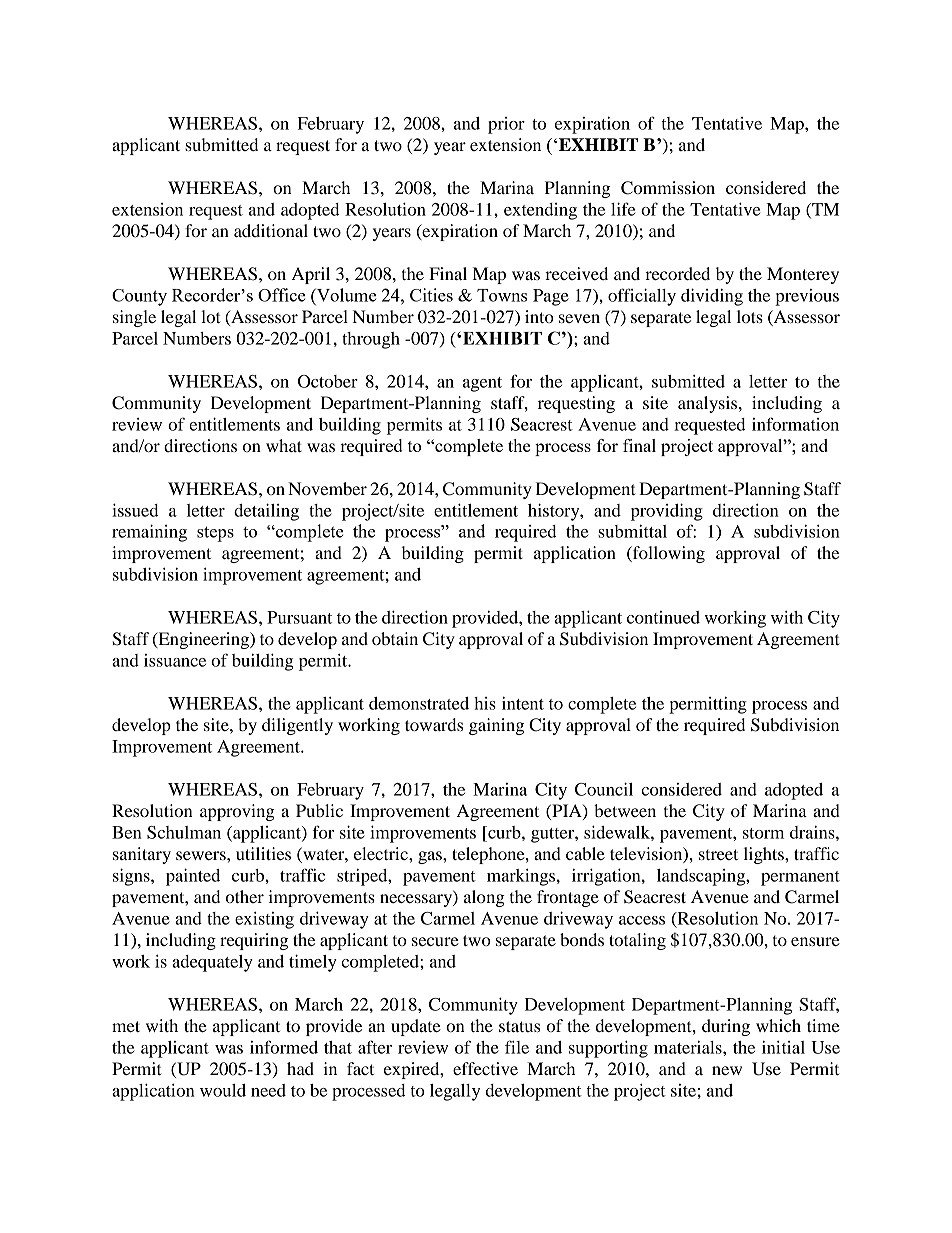  What do you see at coordinates (485, 1068) in the screenshot?
I see `effective` at bounding box center [485, 1068].
